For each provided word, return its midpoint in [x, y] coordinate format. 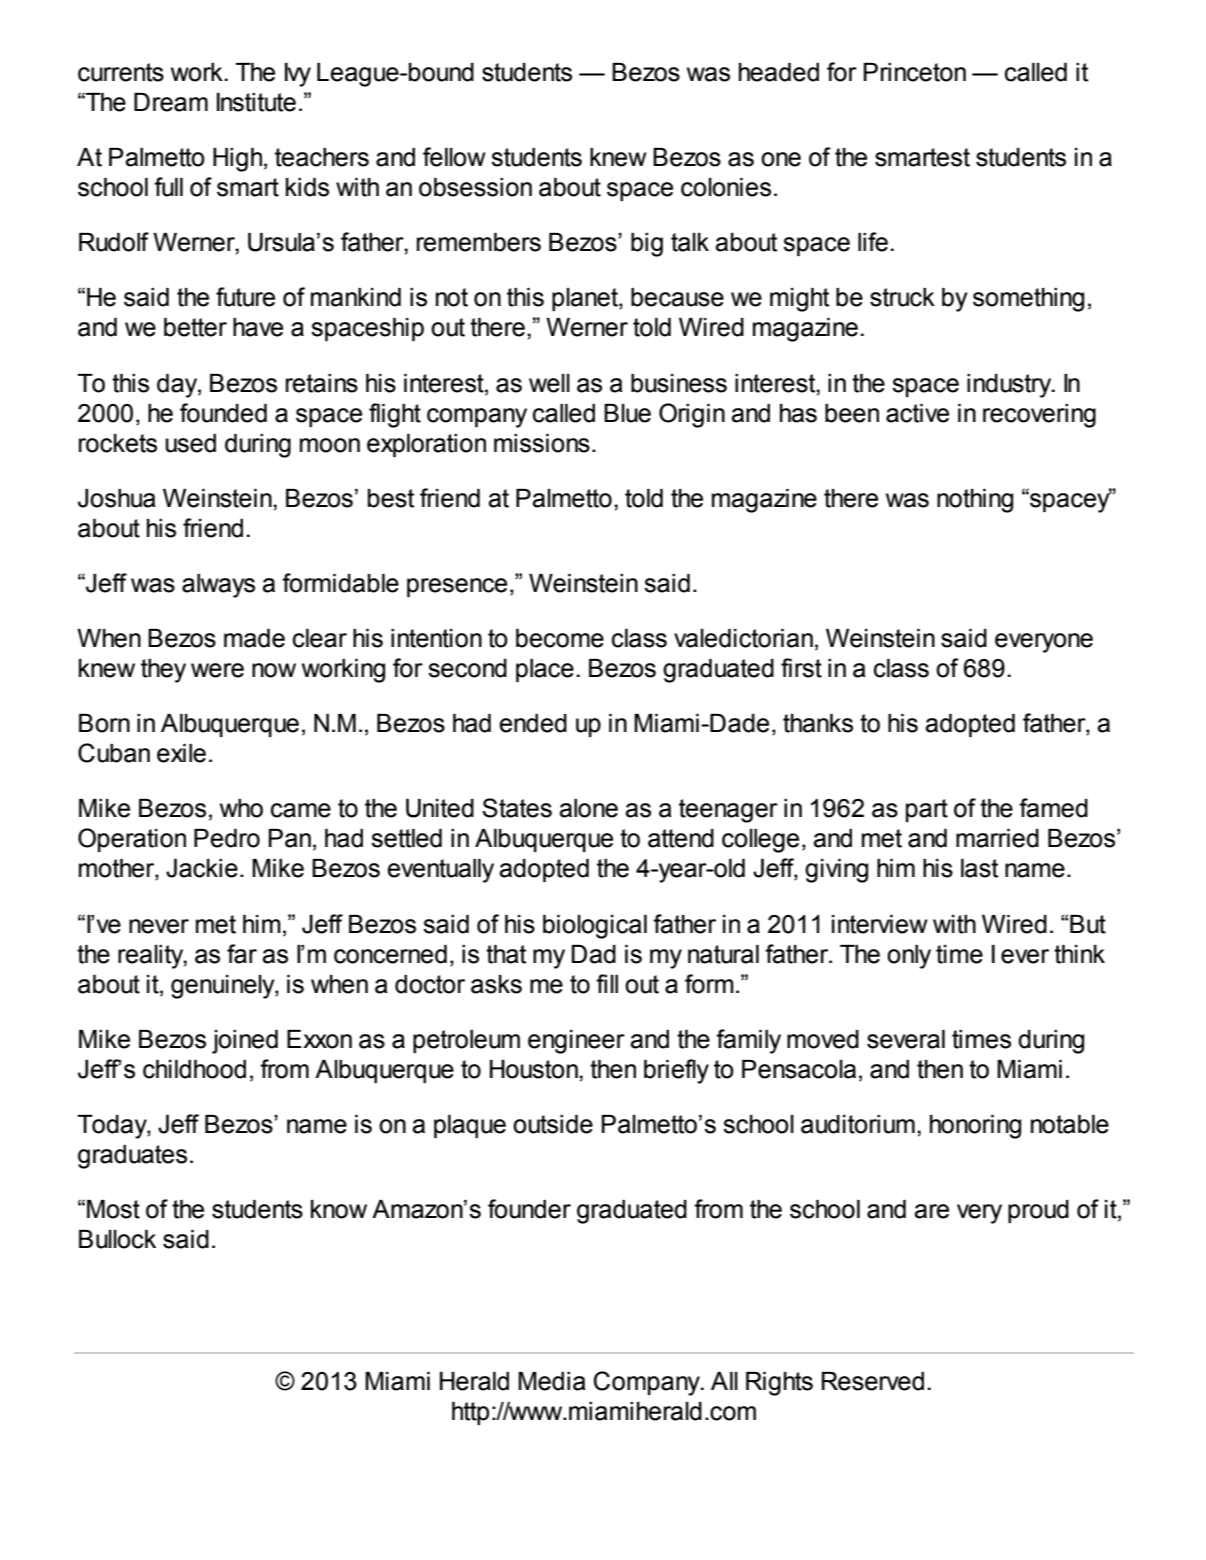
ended [533, 723]
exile [181, 753]
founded [223, 413]
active [917, 413]
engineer [576, 1042]
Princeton [915, 72]
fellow [454, 157]
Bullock [117, 1239]
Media [552, 1381]
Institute [256, 102]
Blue [627, 413]
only [909, 957]
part [927, 810]
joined [245, 1042]
